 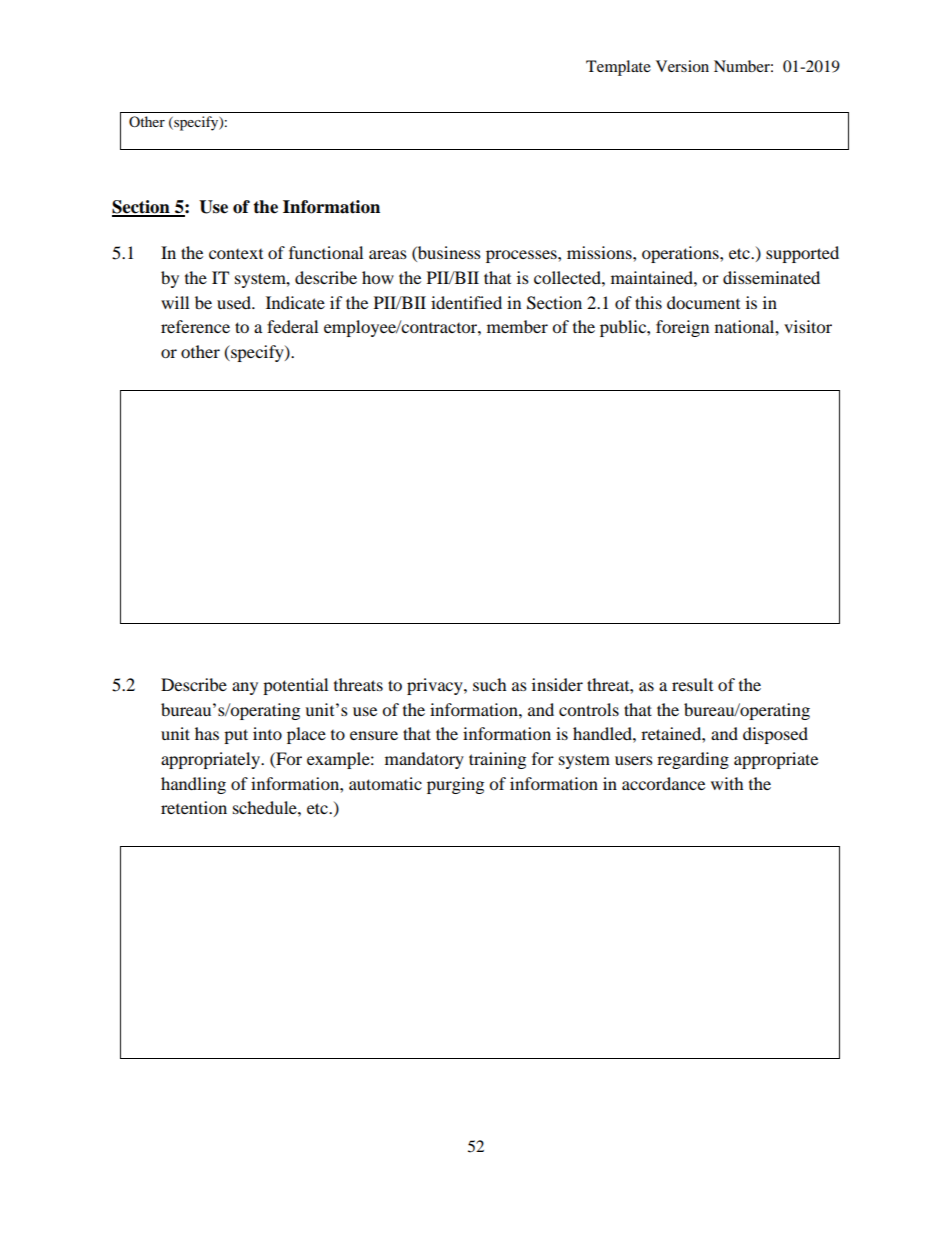 I want to click on handling, so click(x=193, y=785).
